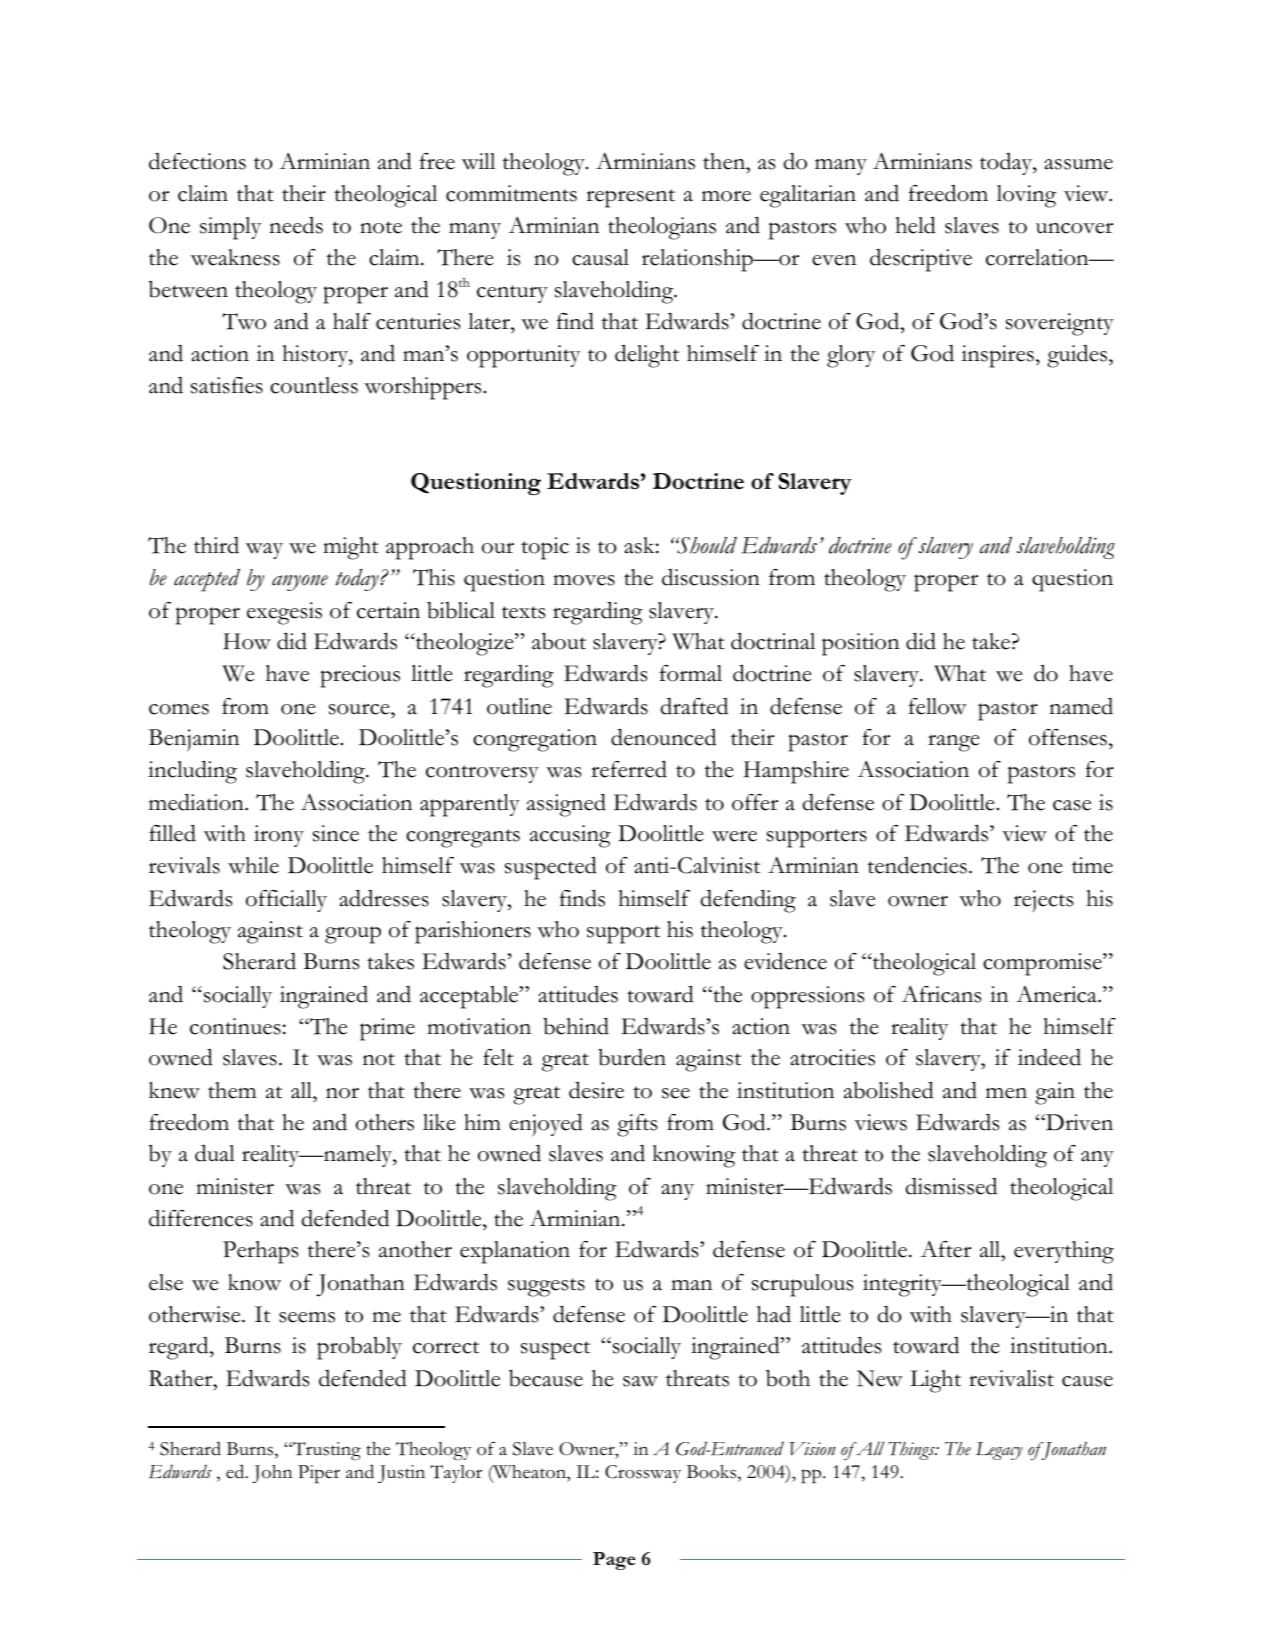 Image resolution: width=1262 pixels, height=1633 pixels. I want to click on while, so click(253, 865).
